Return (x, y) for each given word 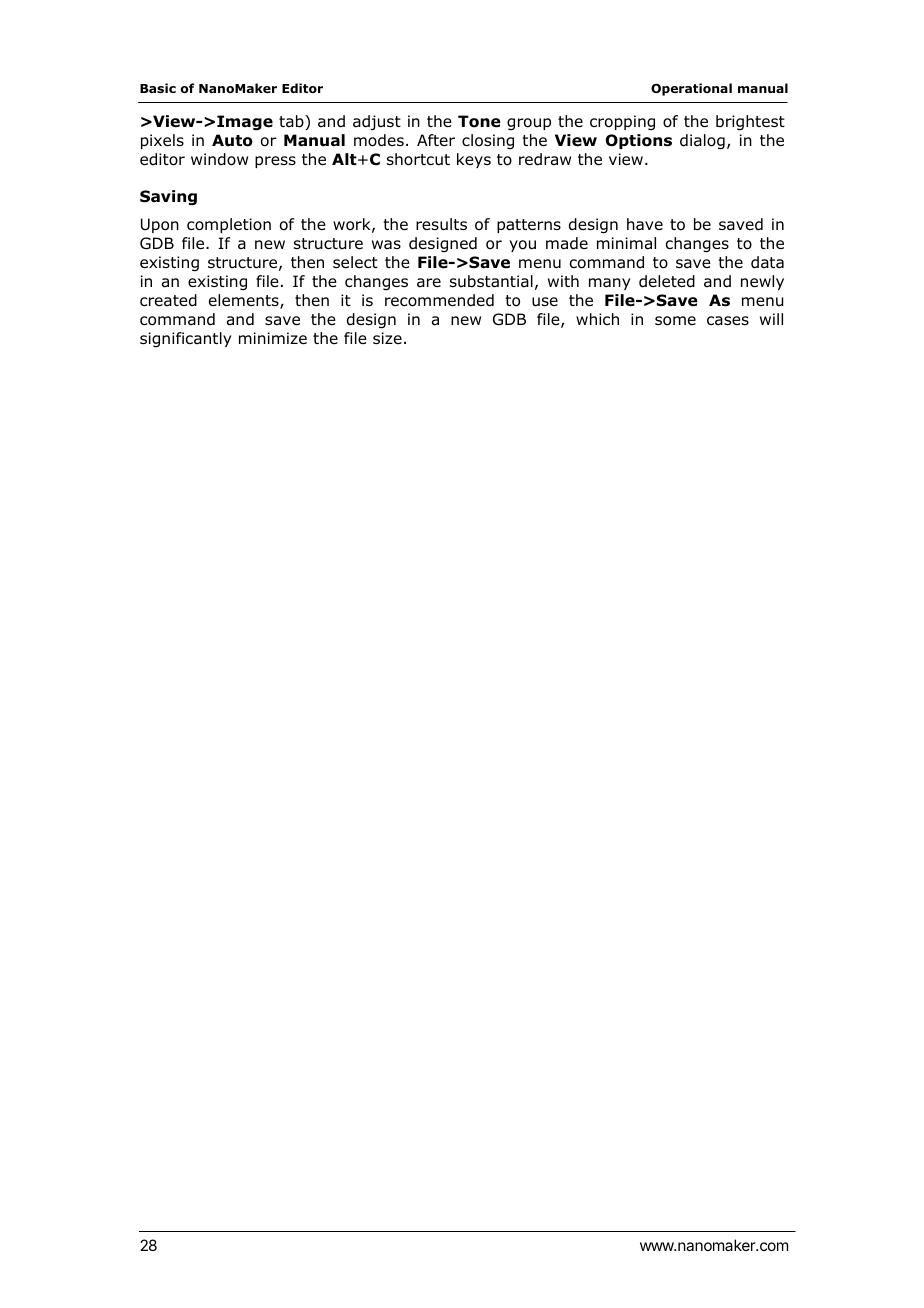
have (645, 224)
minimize (273, 338)
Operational (691, 89)
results (441, 224)
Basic (158, 88)
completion (229, 225)
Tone (479, 121)
